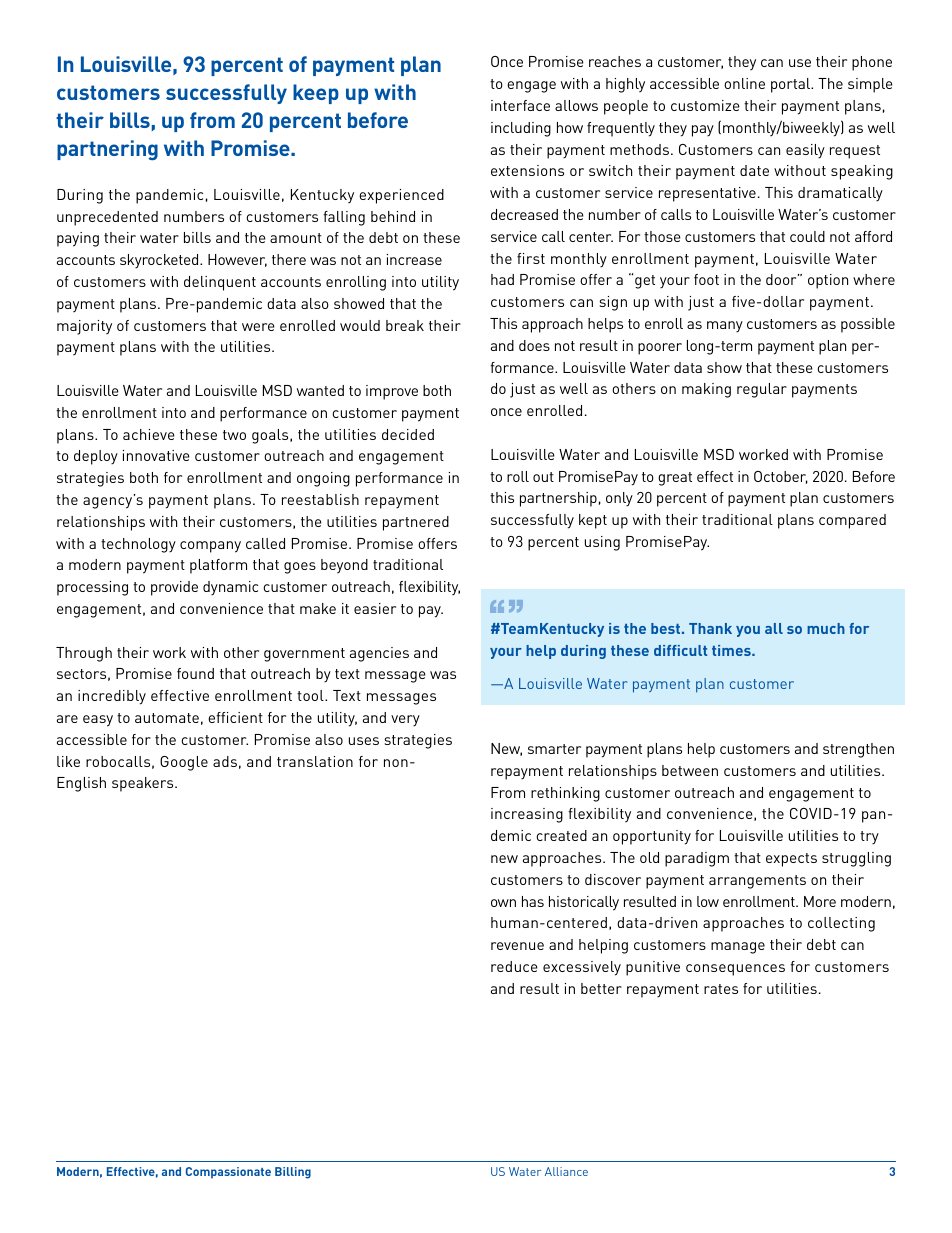 The height and width of the screenshot is (1233, 952). What do you see at coordinates (721, 989) in the screenshot?
I see `rates` at bounding box center [721, 989].
